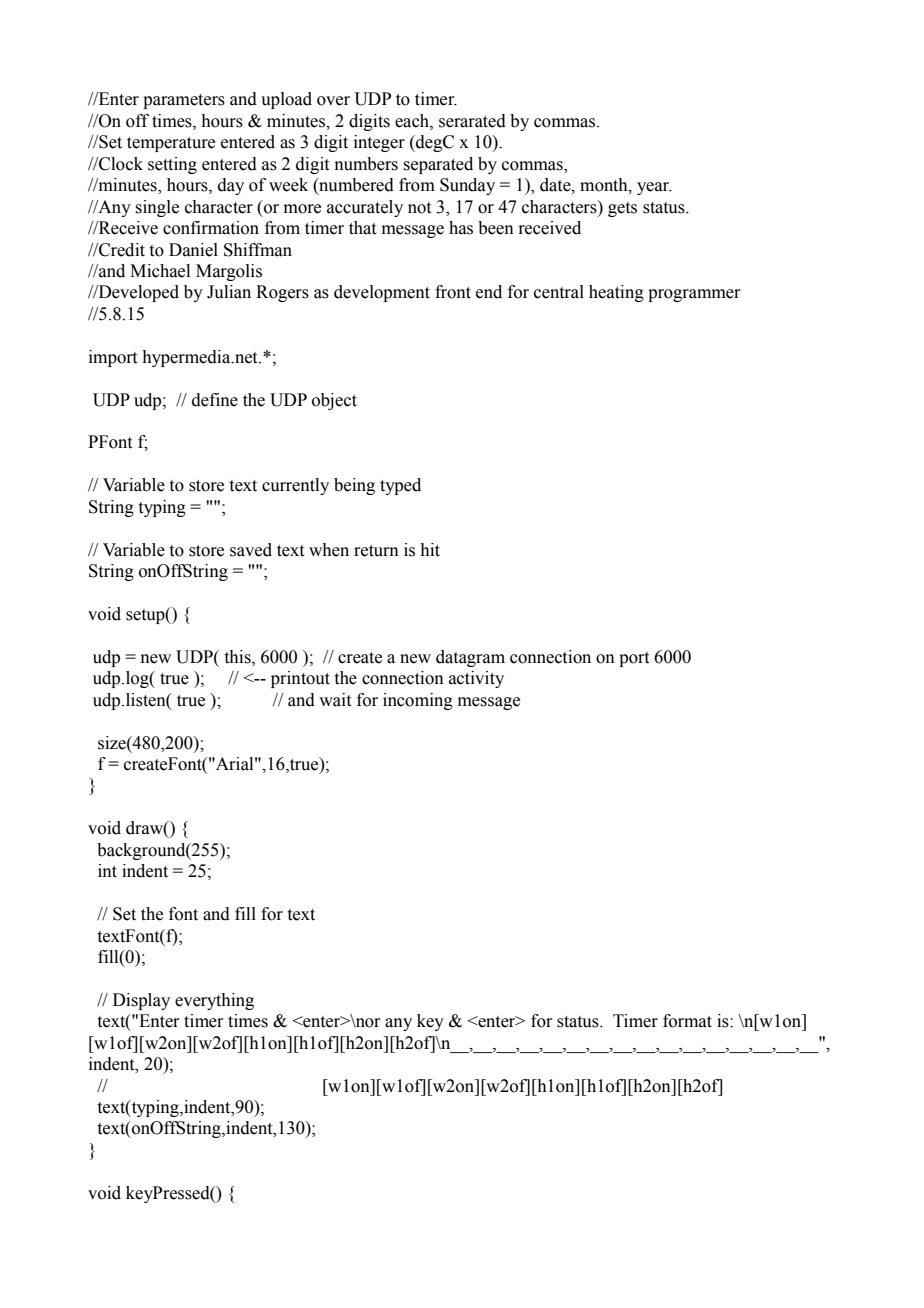 Image resolution: width=924 pixels, height=1308 pixels. I want to click on hit, so click(430, 550).
